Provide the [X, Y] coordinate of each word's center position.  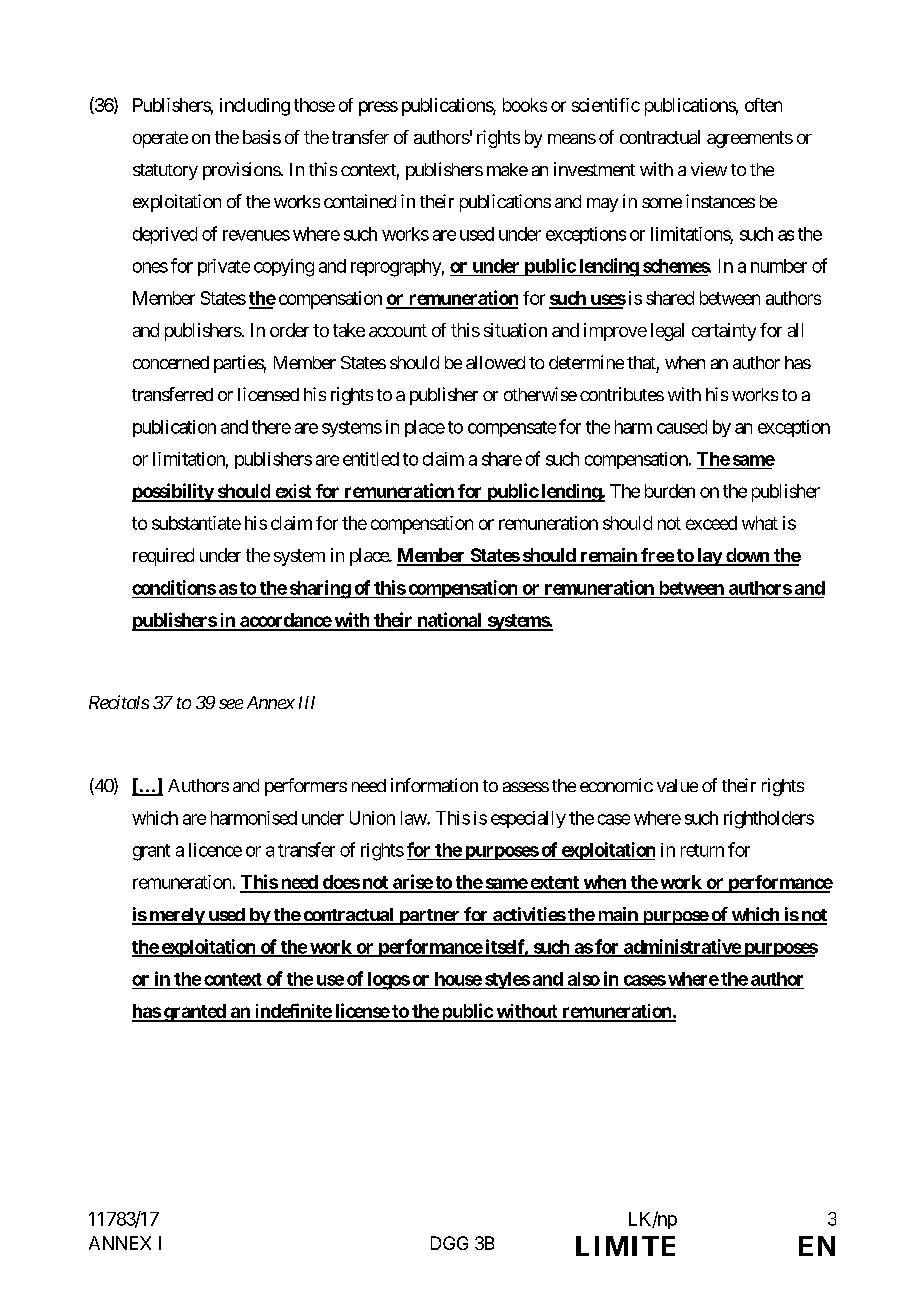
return [702, 850]
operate [160, 139]
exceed [711, 523]
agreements [750, 139]
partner [429, 917]
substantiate [196, 523]
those [314, 105]
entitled [371, 459]
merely [176, 916]
